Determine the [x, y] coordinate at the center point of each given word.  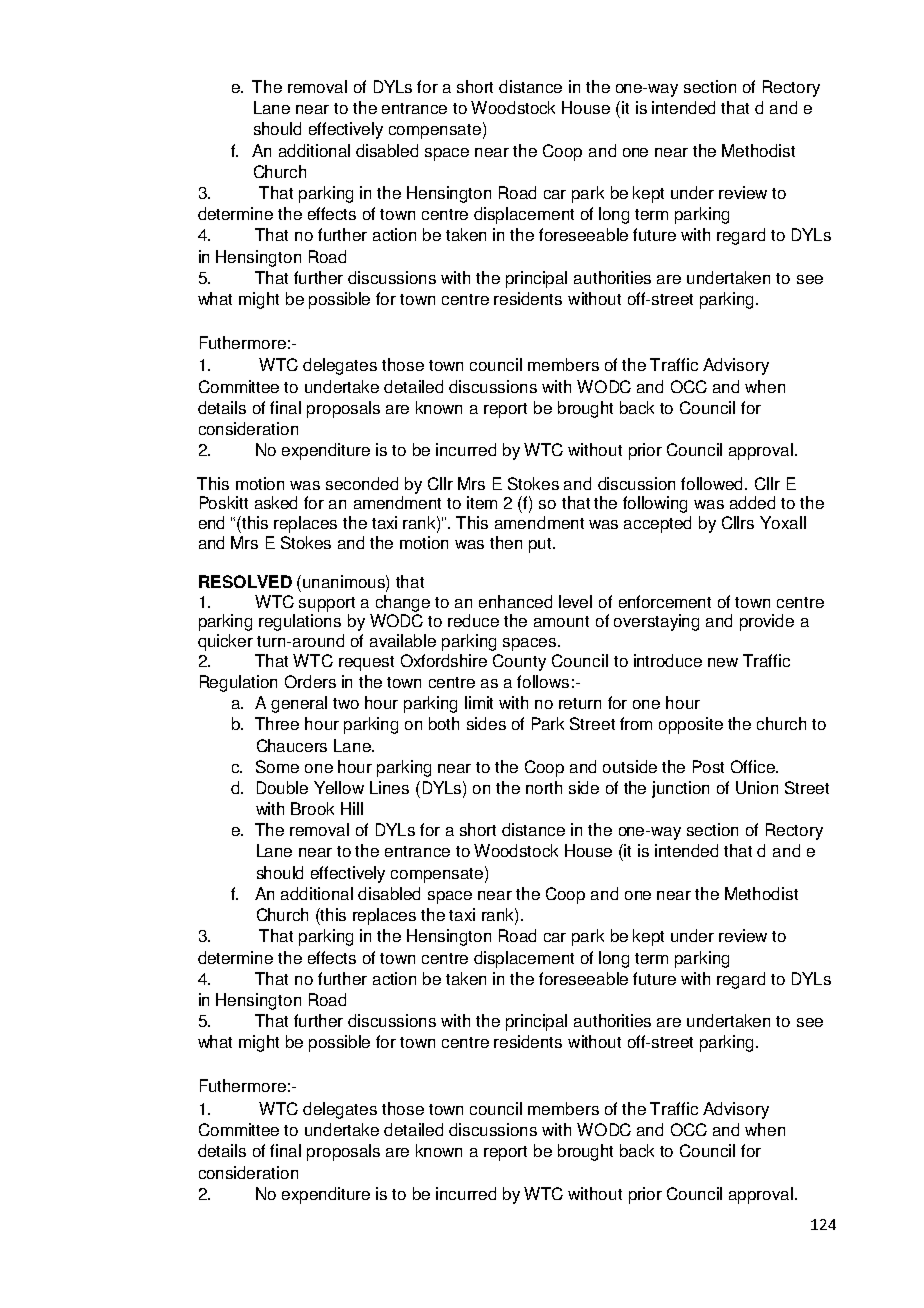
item [482, 502]
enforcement [665, 601]
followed [713, 483]
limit [479, 702]
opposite [691, 725]
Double [282, 787]
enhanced [515, 601]
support [327, 604]
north [544, 787]
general [299, 704]
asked [276, 502]
